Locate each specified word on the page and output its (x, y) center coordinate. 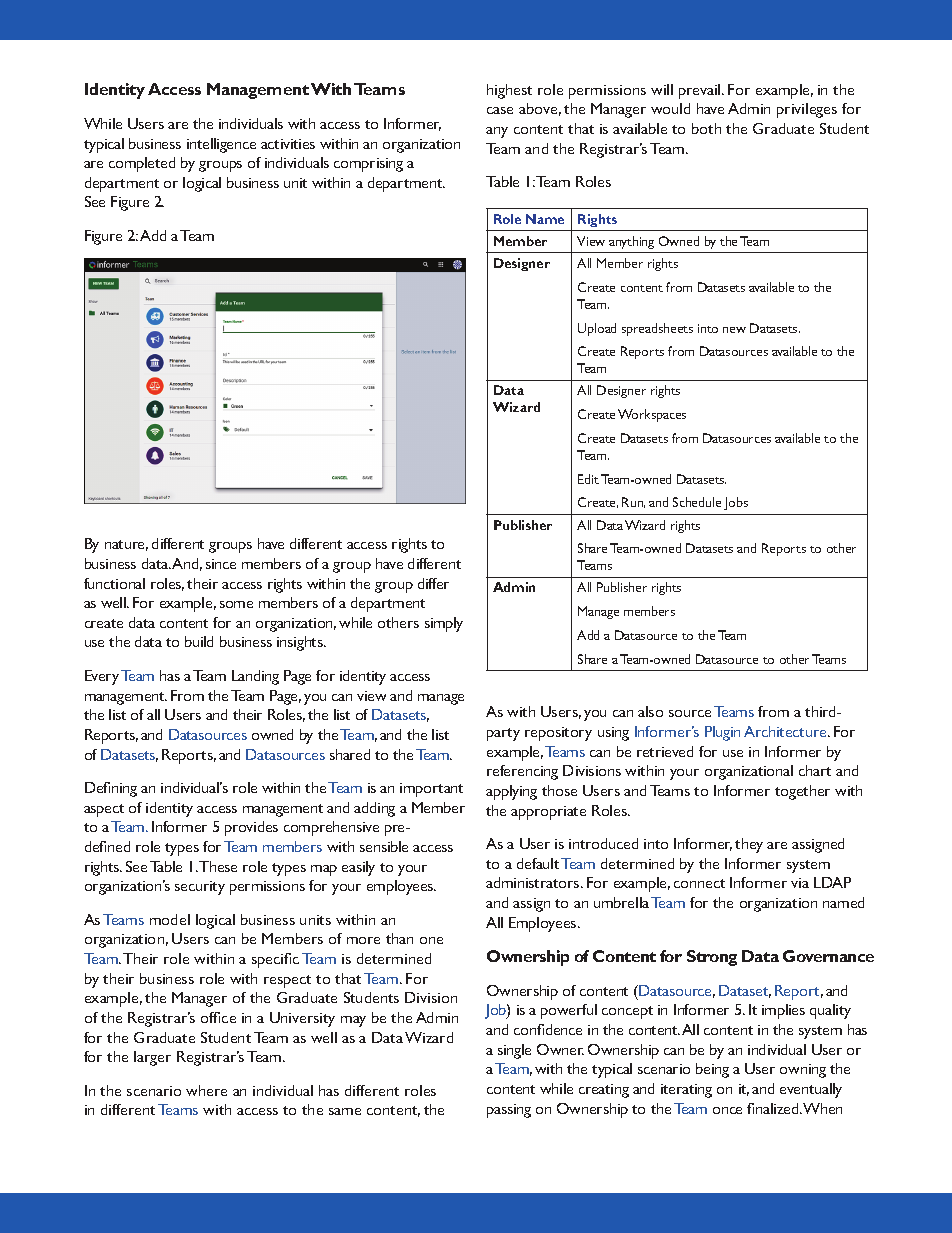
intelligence (221, 145)
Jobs (736, 503)
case (500, 110)
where (206, 1090)
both (706, 128)
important (431, 790)
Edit (588, 479)
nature (126, 545)
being (712, 1070)
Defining (111, 789)
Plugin (722, 733)
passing (509, 1111)
